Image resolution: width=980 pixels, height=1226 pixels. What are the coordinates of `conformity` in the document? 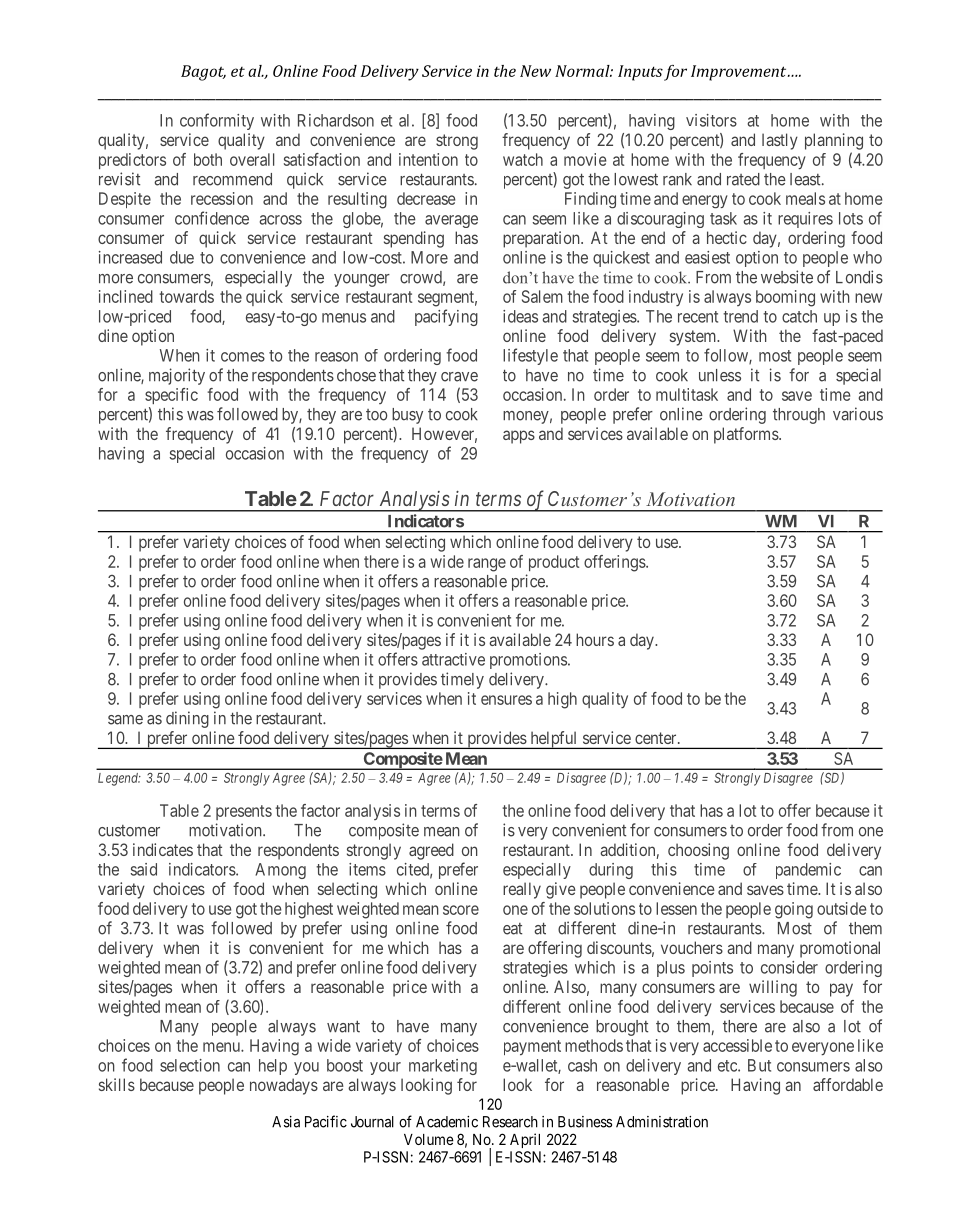 It's located at (217, 121).
